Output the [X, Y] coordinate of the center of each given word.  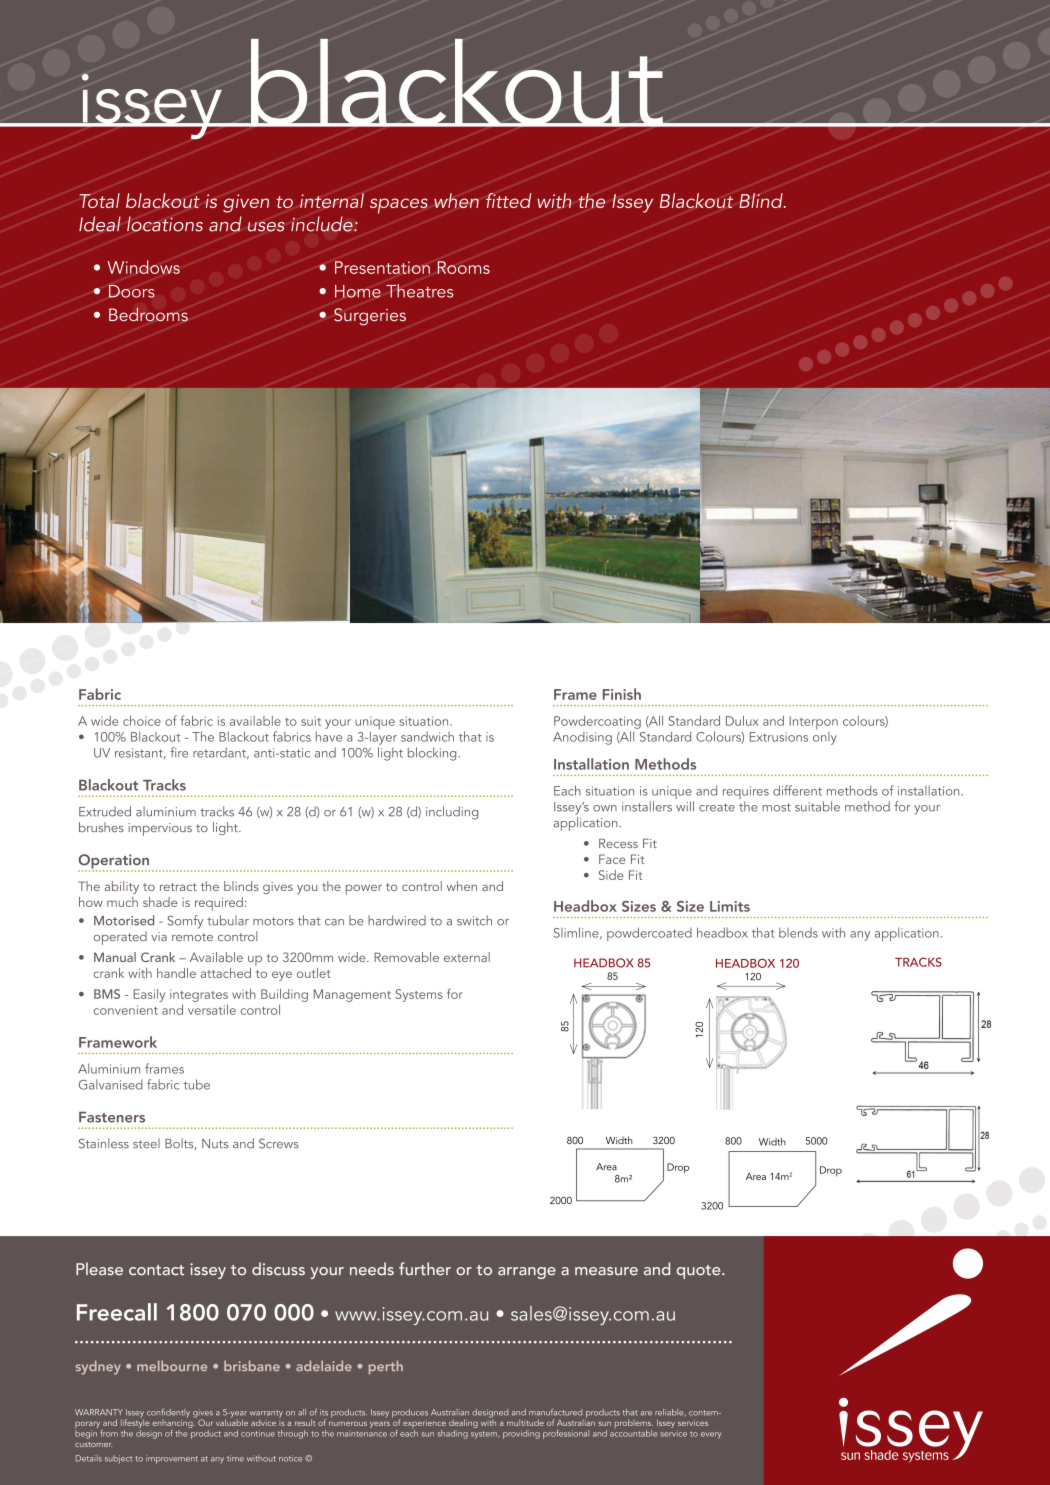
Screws [279, 1143]
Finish [622, 694]
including [452, 813]
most [776, 807]
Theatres [419, 291]
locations [165, 224]
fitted [508, 200]
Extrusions [779, 737]
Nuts [215, 1144]
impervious [160, 829]
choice [142, 720]
